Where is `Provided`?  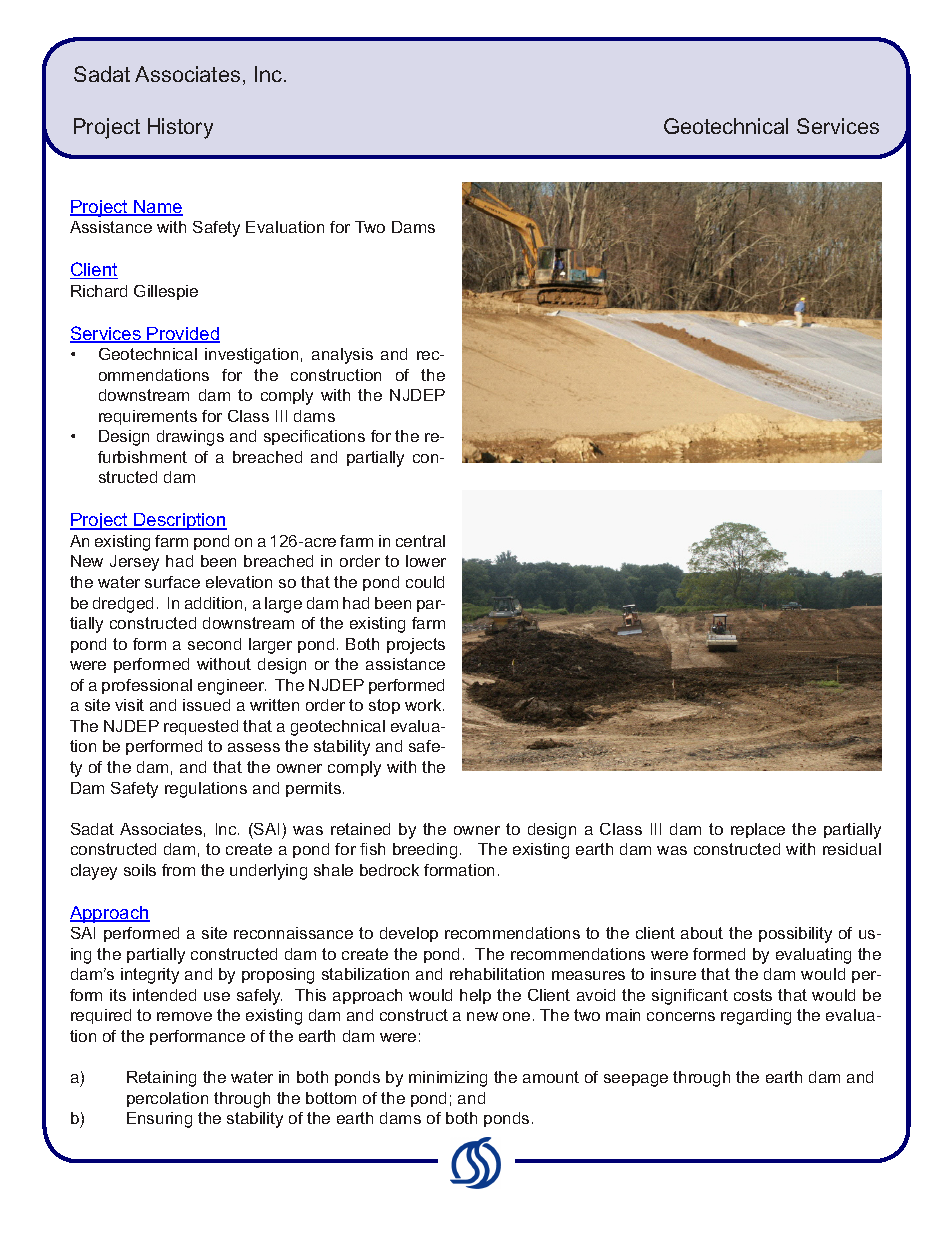
Provided is located at coordinates (183, 335).
